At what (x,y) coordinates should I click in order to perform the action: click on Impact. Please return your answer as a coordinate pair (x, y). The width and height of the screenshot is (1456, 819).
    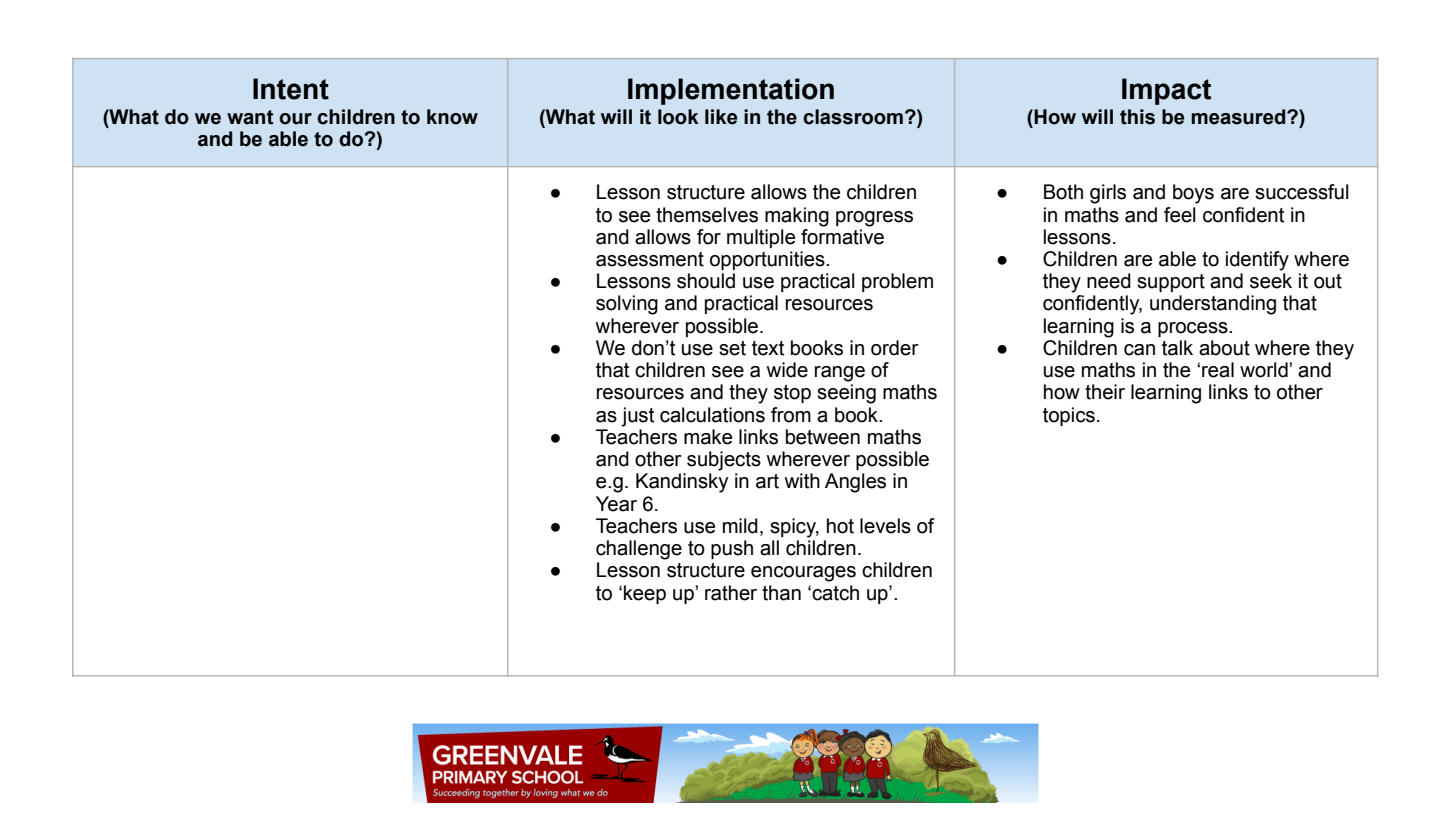
    Looking at the image, I should click on (1166, 91).
